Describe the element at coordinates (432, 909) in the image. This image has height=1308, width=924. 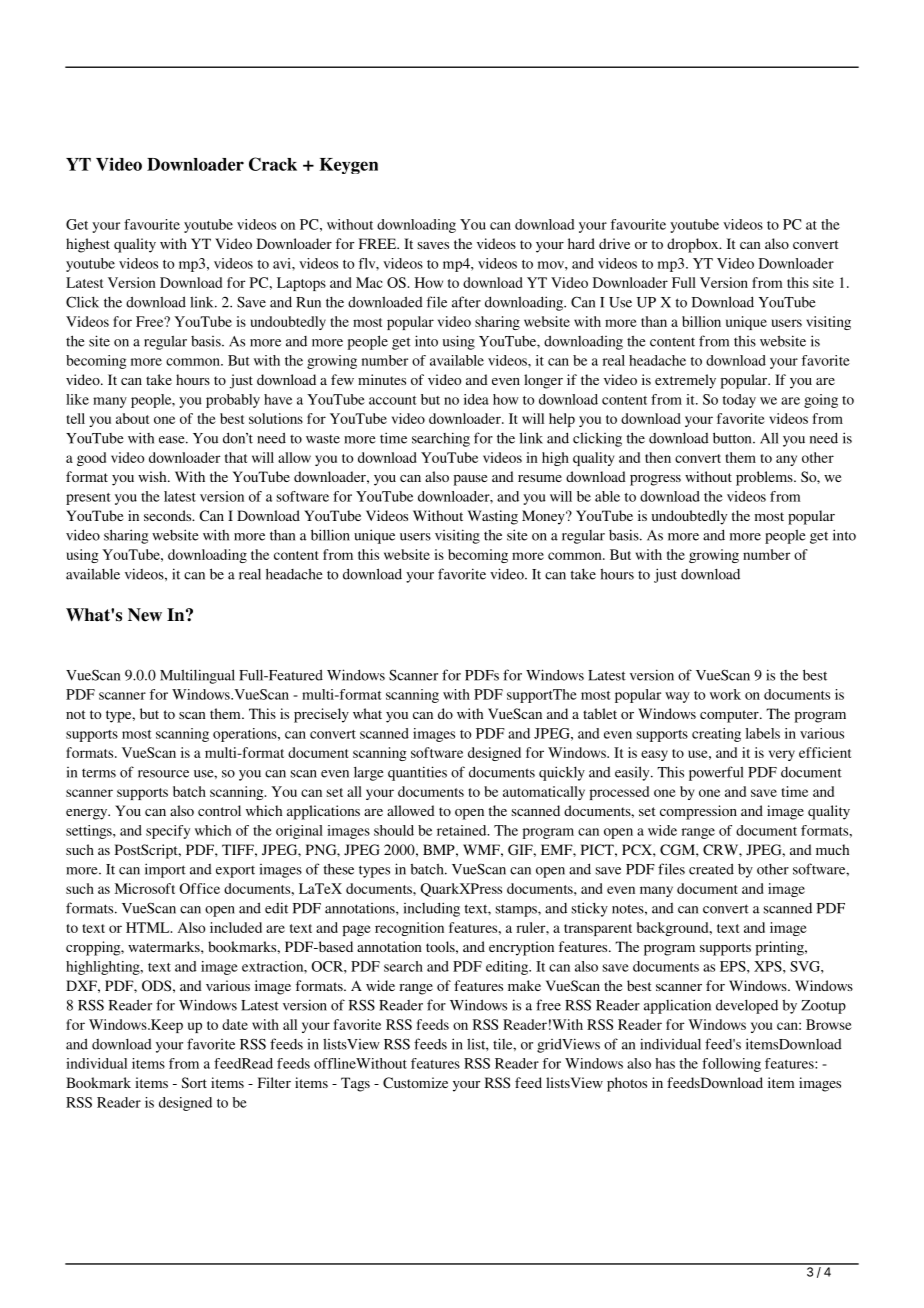
I see `including` at that location.
